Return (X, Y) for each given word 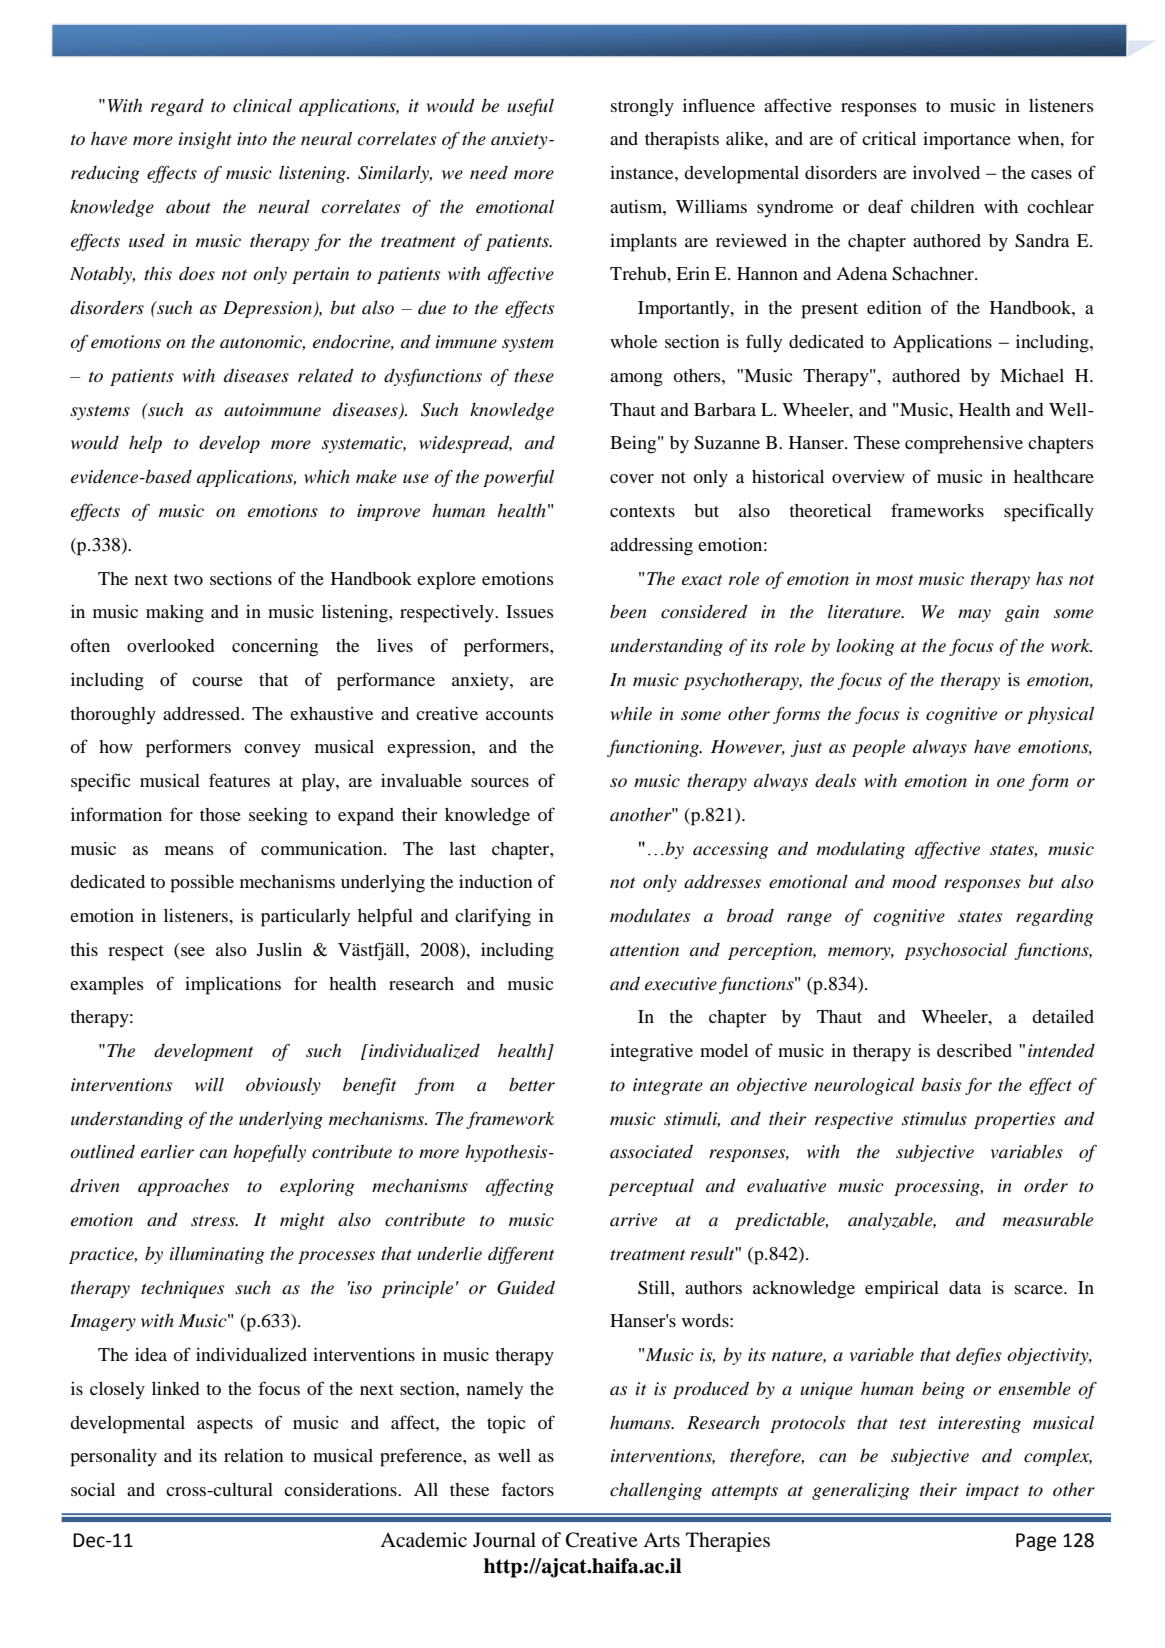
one (1011, 783)
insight (205, 140)
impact (992, 1491)
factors (527, 1489)
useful (530, 107)
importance (967, 140)
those (220, 814)
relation (254, 1455)
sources (500, 782)
